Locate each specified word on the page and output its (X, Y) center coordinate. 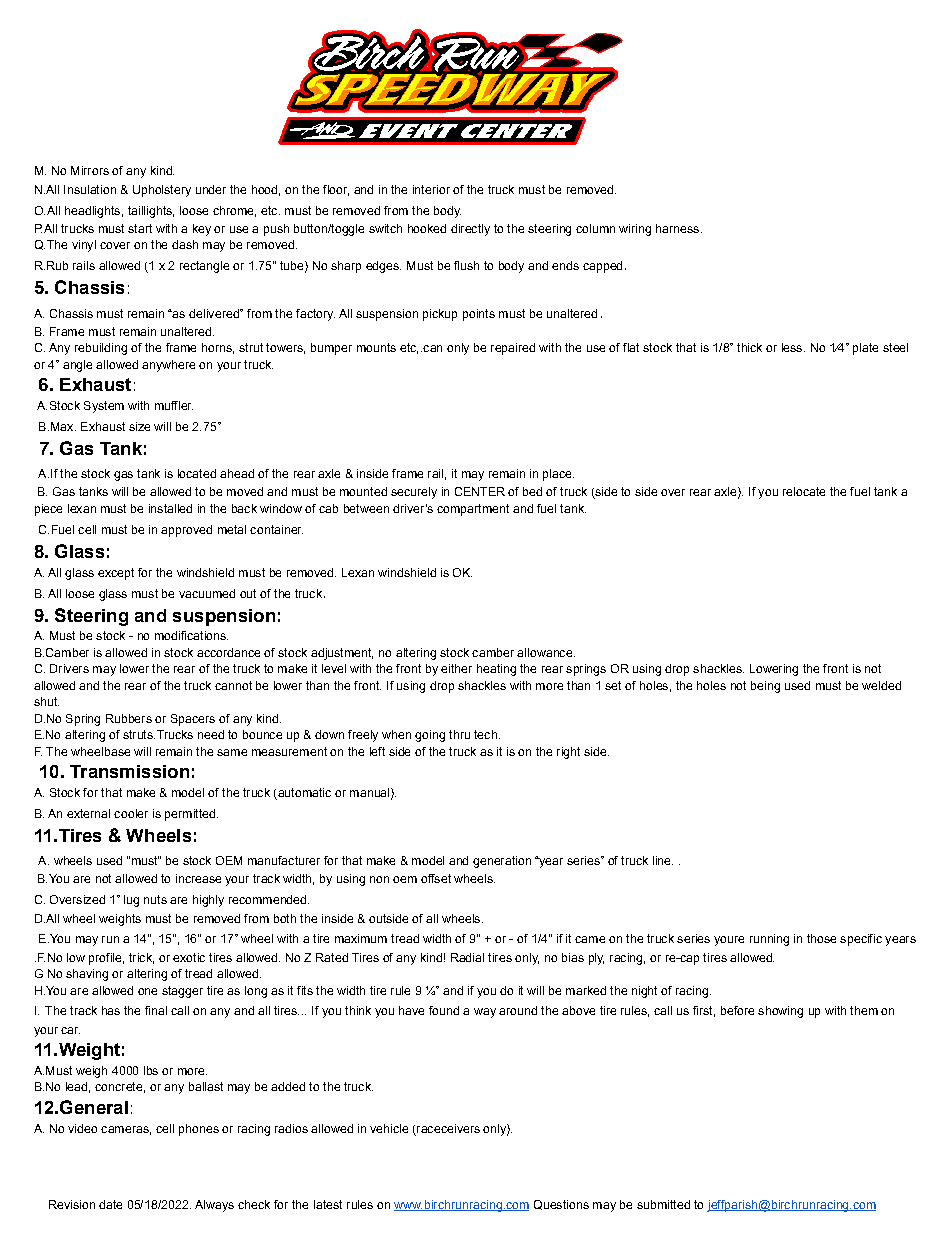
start (140, 228)
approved (186, 531)
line (663, 860)
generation (502, 862)
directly (470, 230)
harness (679, 228)
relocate (804, 491)
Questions (561, 1205)
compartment (473, 510)
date (110, 1204)
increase (198, 878)
